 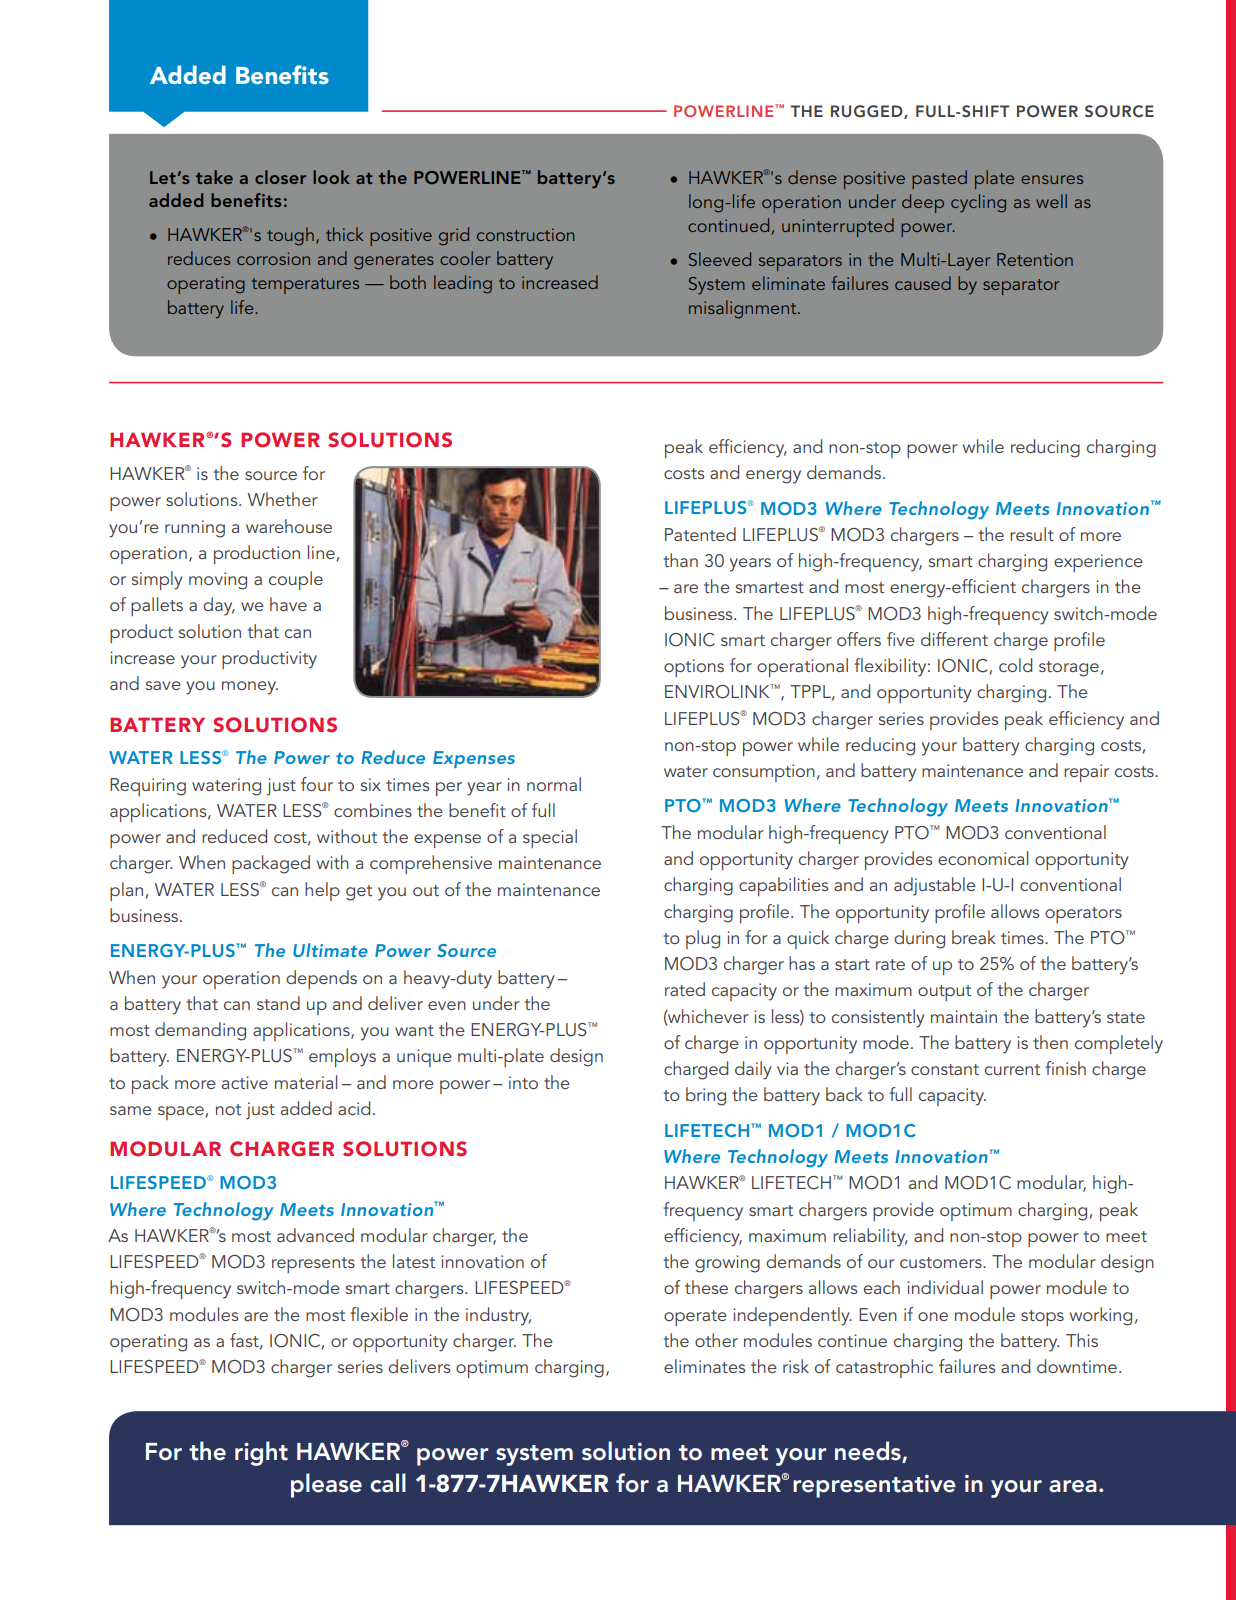 I want to click on plug, so click(x=703, y=939).
